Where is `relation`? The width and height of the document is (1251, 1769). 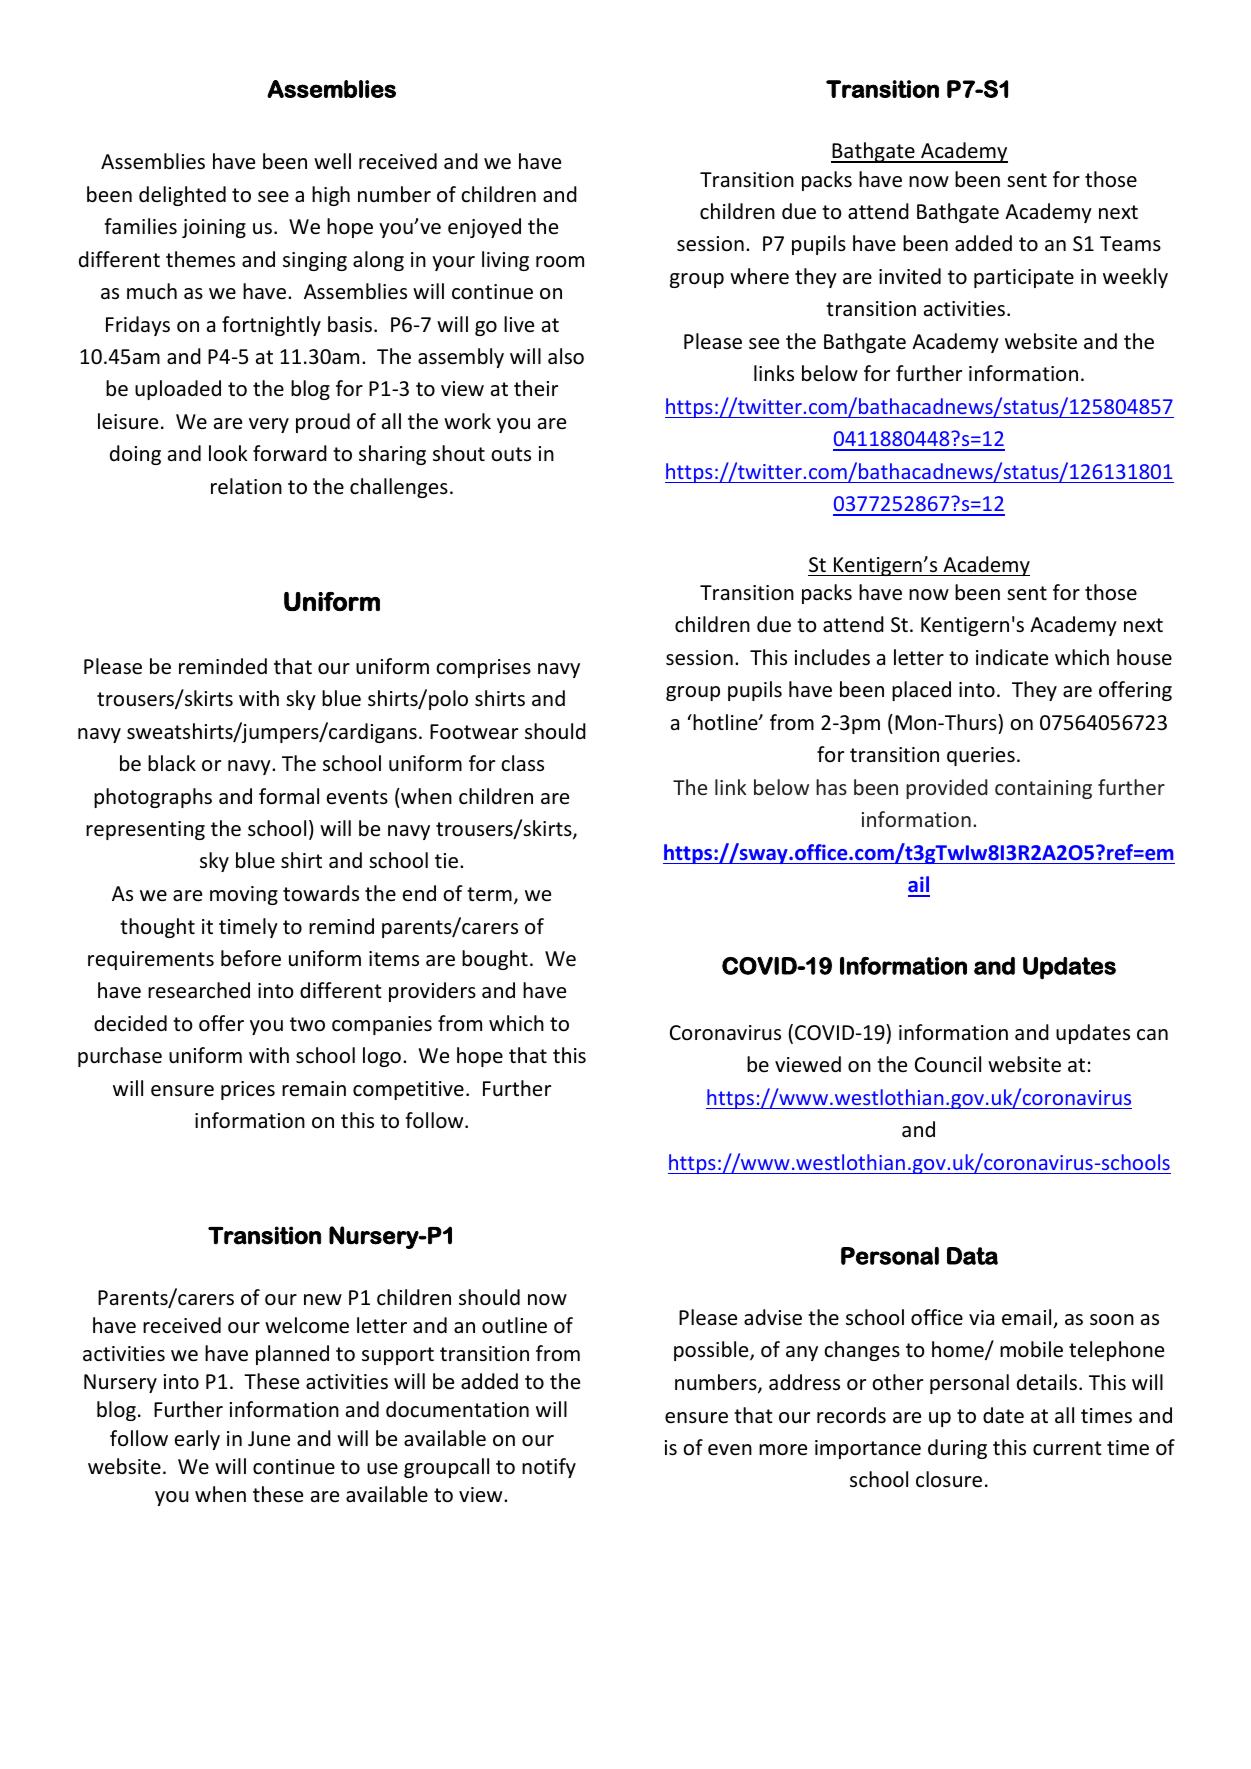 relation is located at coordinates (246, 486).
